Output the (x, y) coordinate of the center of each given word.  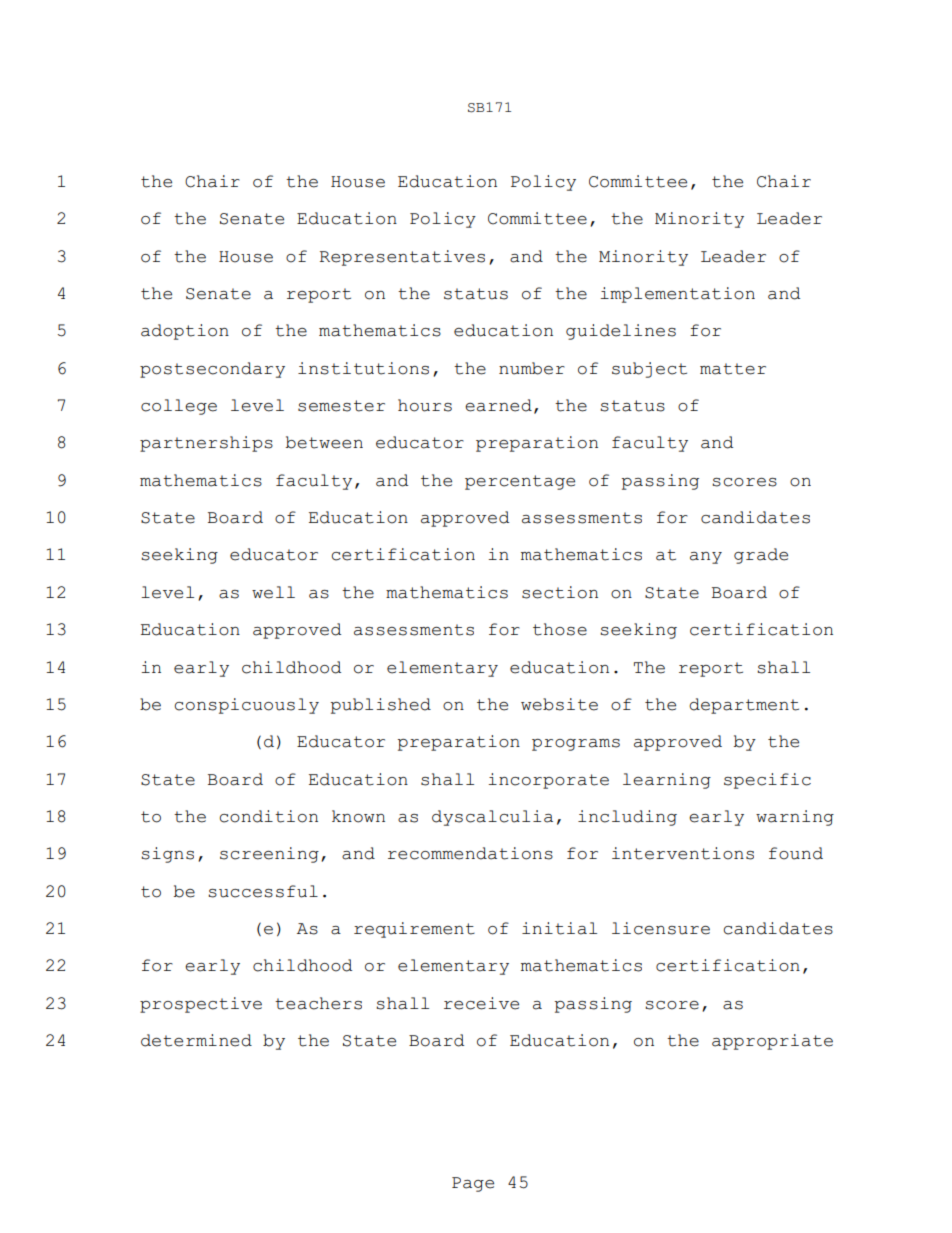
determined (196, 1040)
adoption (185, 332)
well (273, 592)
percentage (520, 482)
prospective (201, 1005)
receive (481, 1003)
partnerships (206, 444)
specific (767, 781)
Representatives (402, 258)
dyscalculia (492, 818)
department (744, 706)
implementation (677, 295)
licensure (661, 928)
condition (269, 816)
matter (733, 369)
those (560, 629)
